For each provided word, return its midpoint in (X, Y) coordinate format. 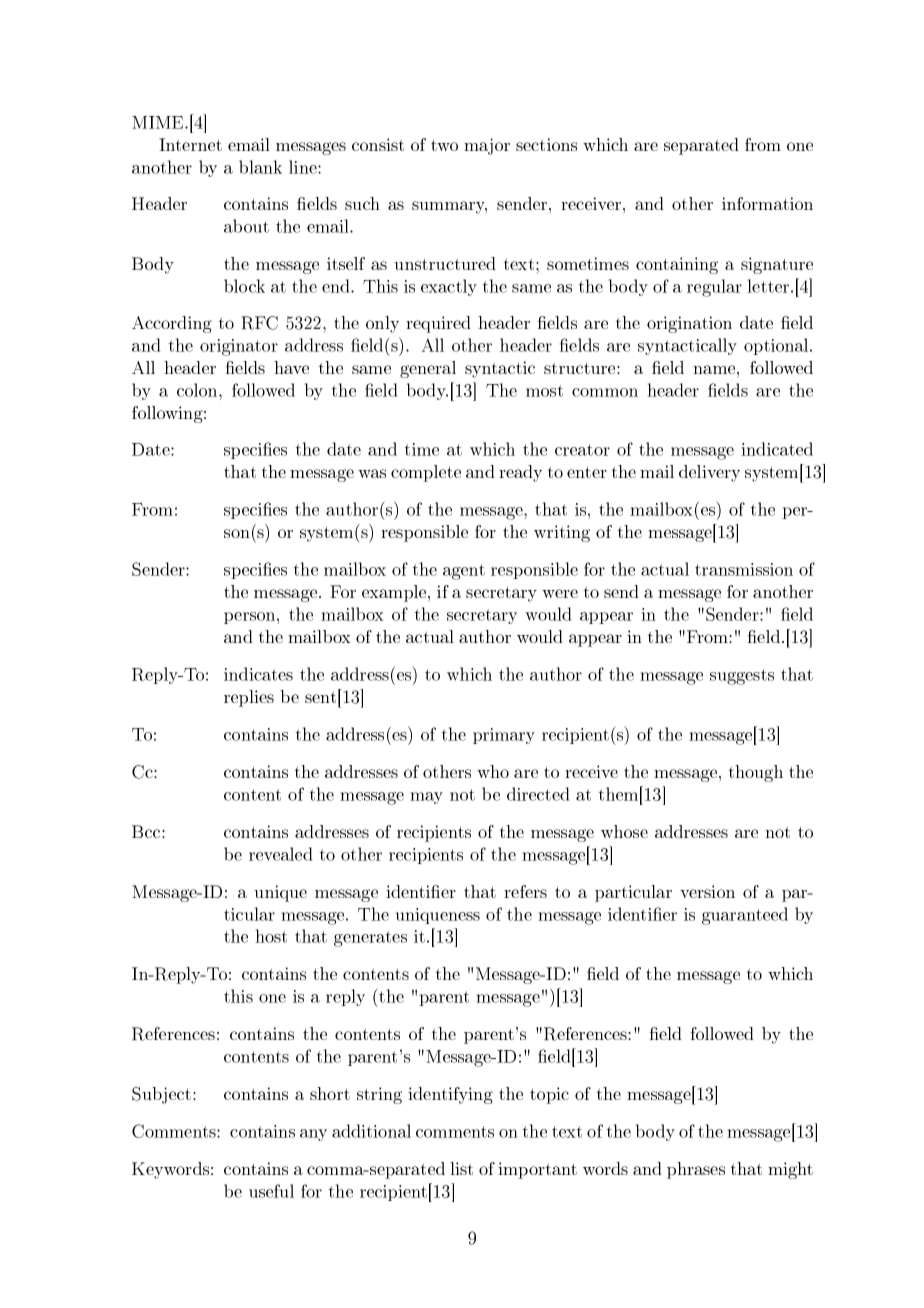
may (426, 798)
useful (271, 1191)
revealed (280, 854)
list (461, 1168)
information (767, 203)
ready (520, 473)
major (487, 146)
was (372, 473)
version (707, 891)
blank (260, 167)
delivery (709, 473)
